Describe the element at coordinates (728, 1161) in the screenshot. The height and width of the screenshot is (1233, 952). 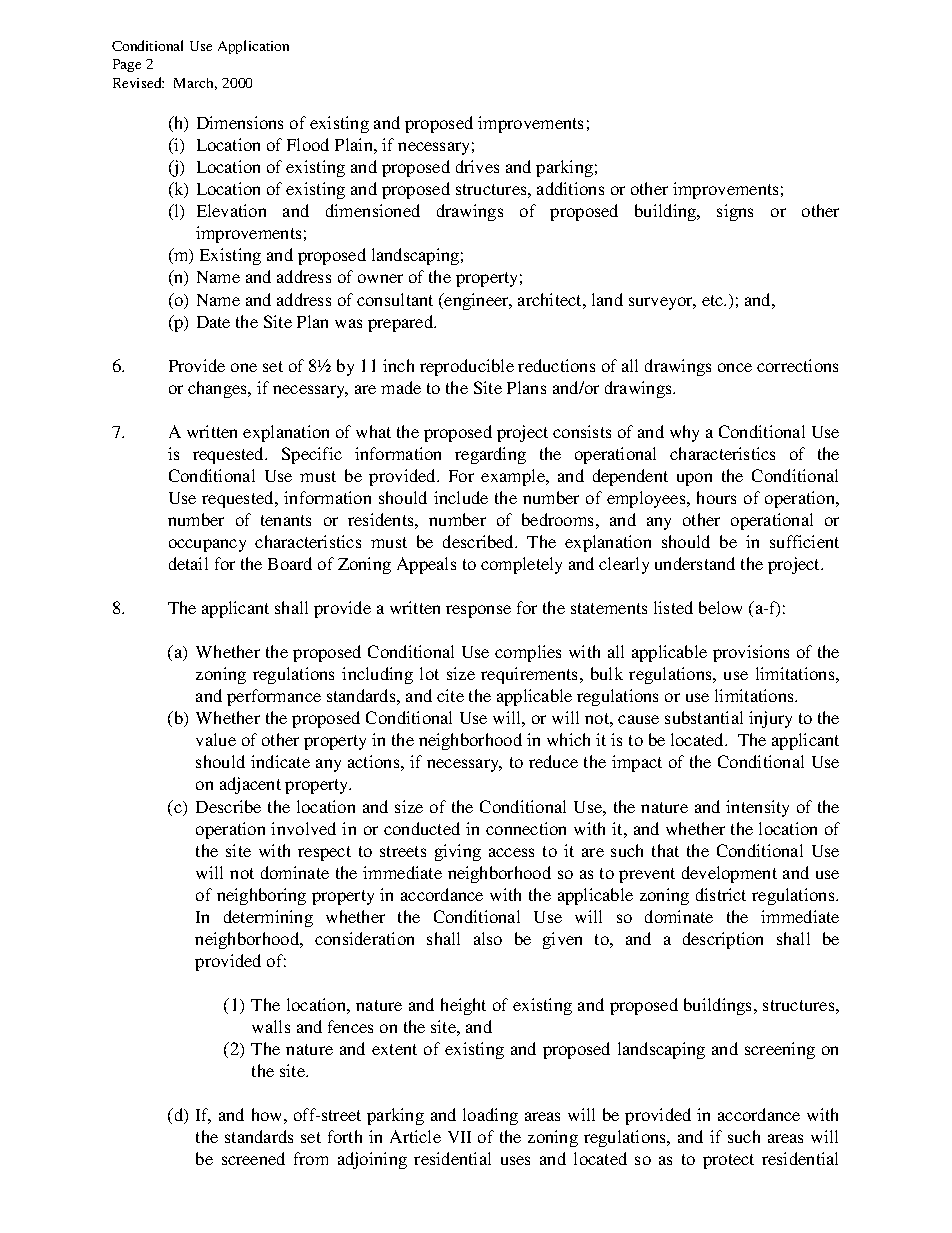
I see `protect` at that location.
